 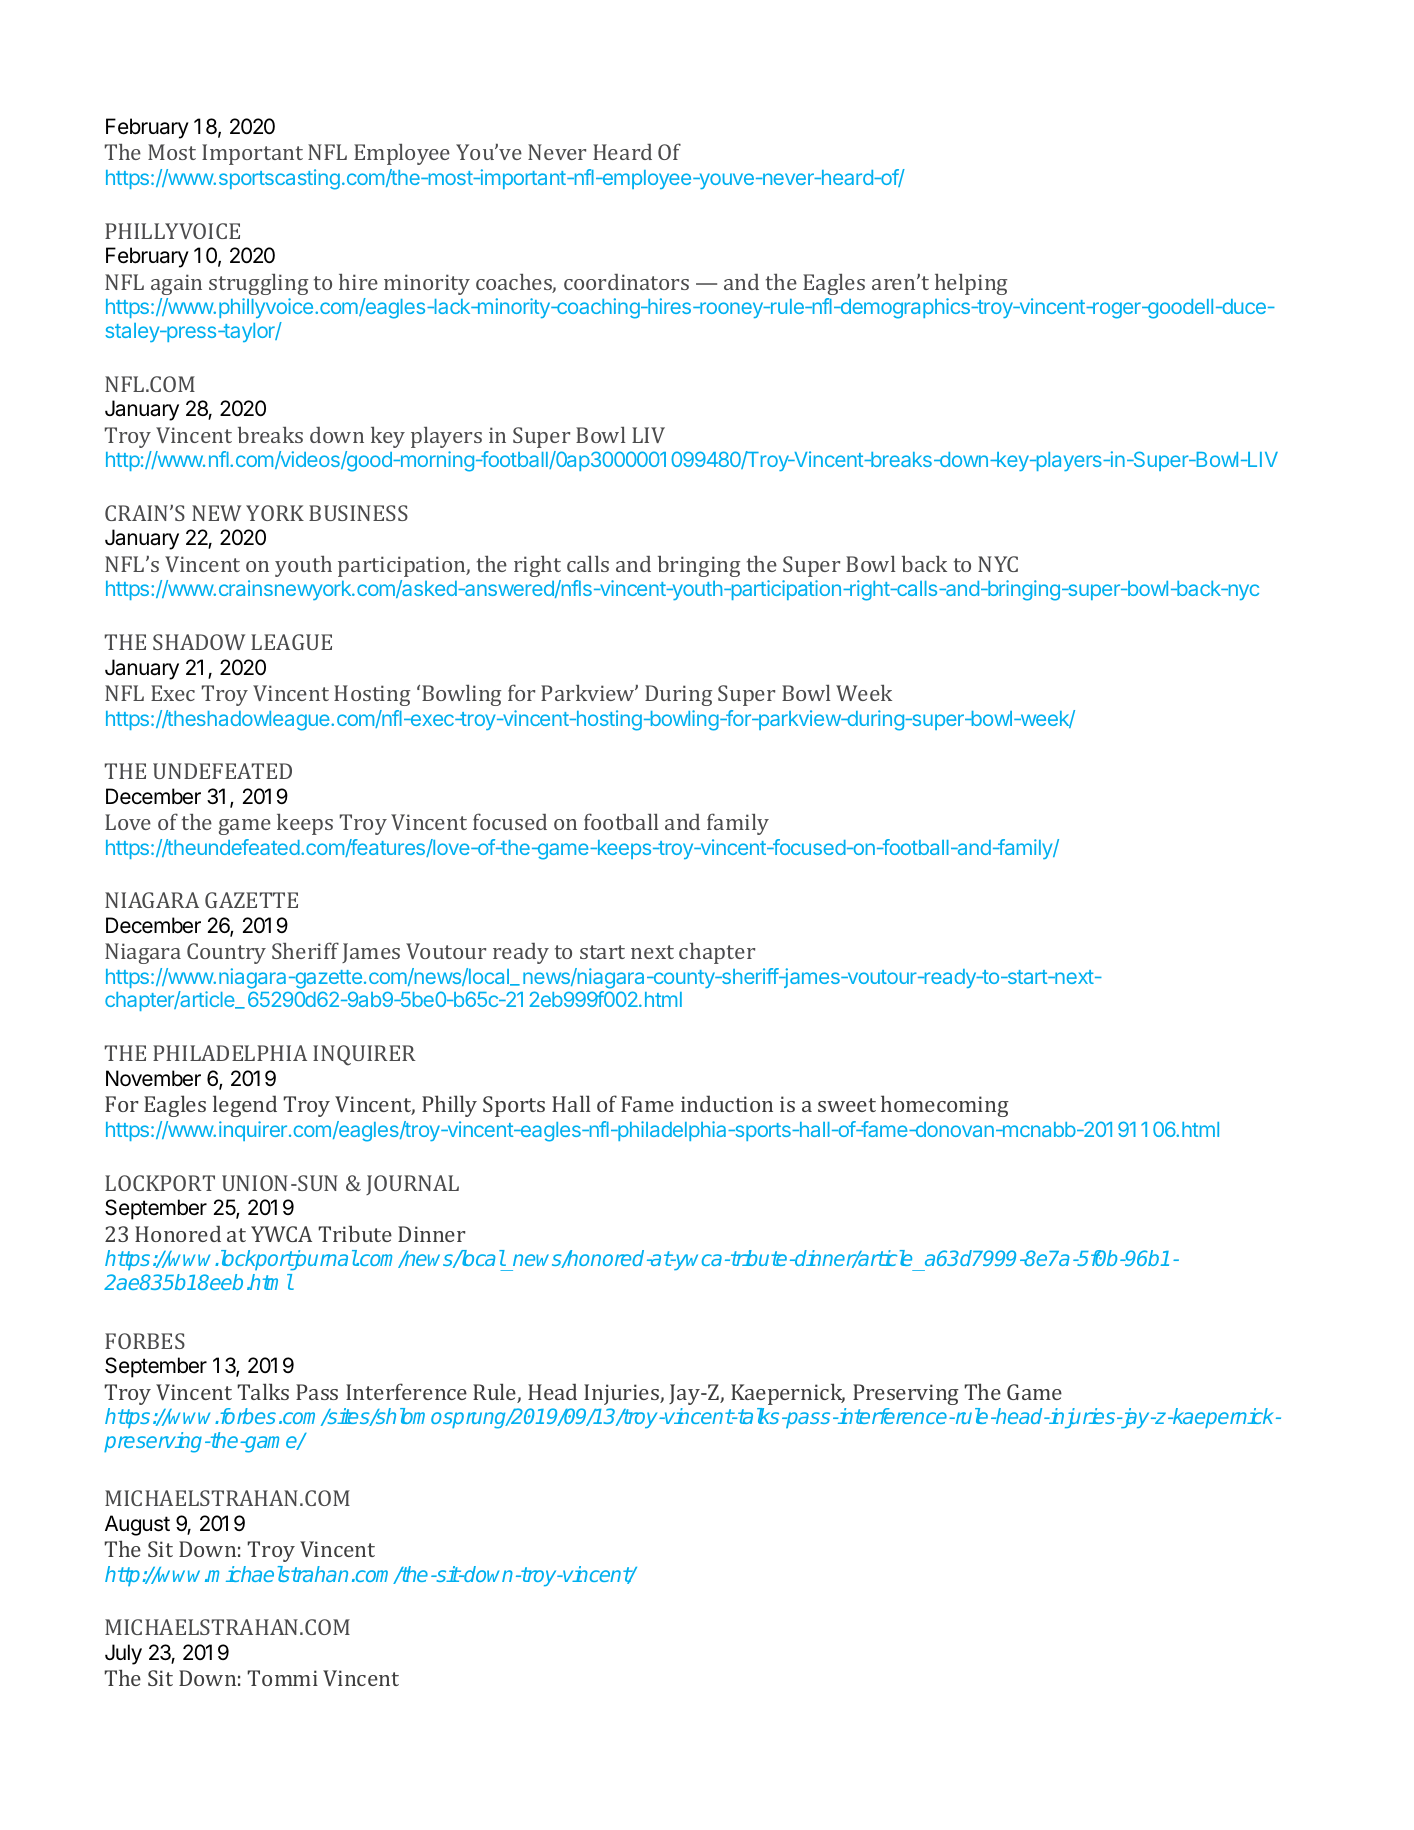 I want to click on Country, so click(x=226, y=953).
